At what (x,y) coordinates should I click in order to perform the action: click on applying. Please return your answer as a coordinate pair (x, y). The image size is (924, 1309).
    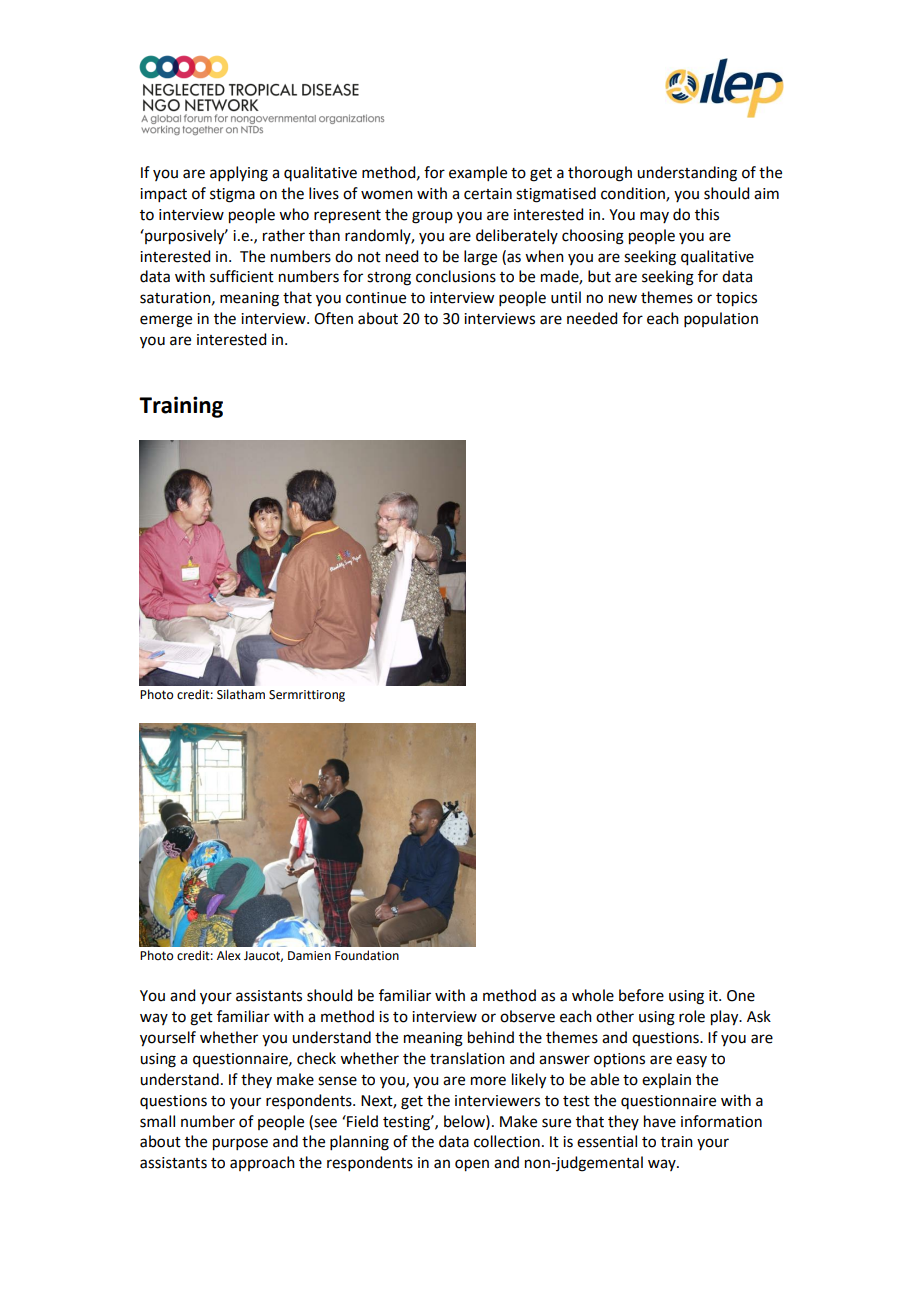
    Looking at the image, I should click on (239, 174).
